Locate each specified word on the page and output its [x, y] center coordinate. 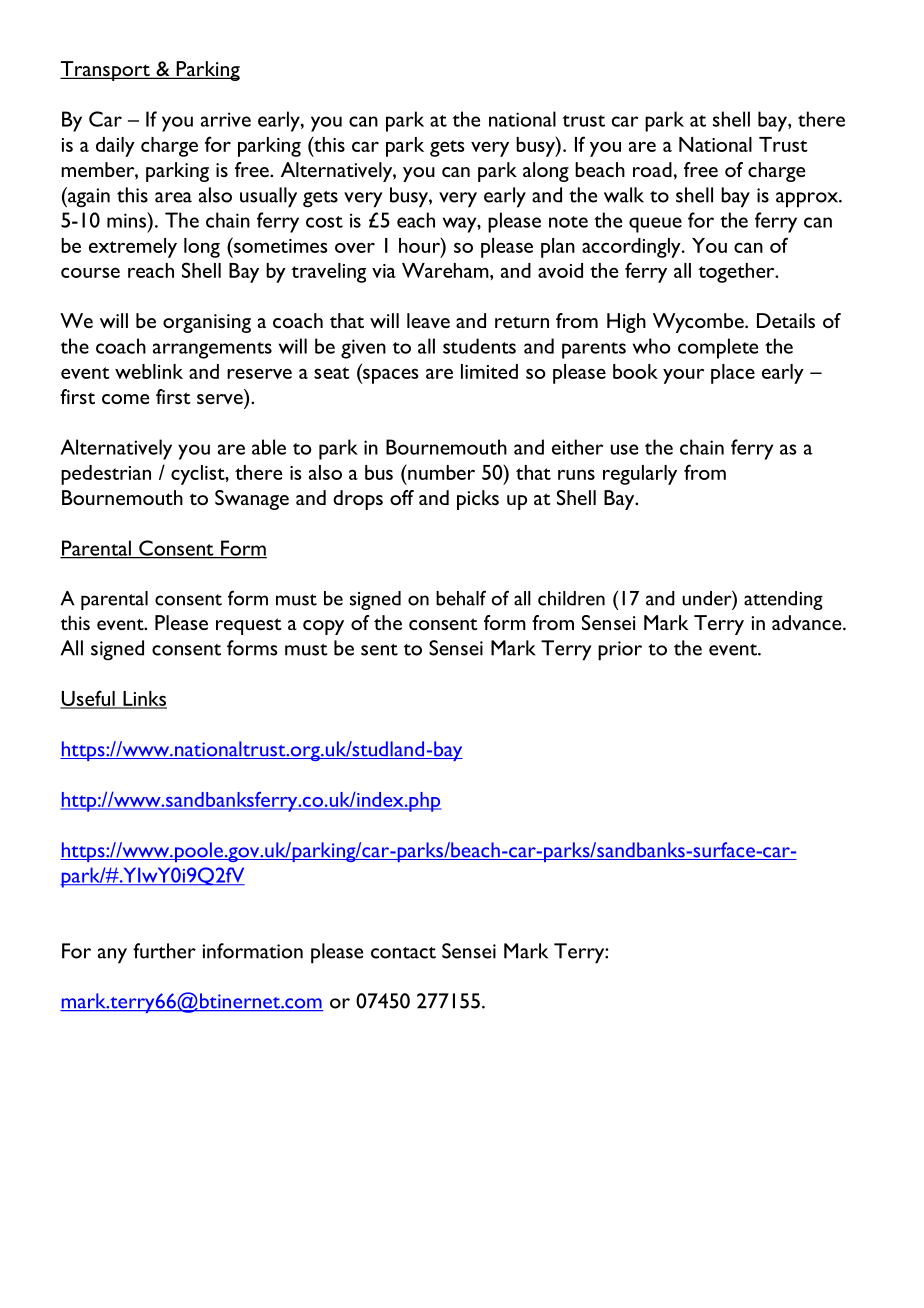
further [164, 951]
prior [620, 651]
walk [624, 195]
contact [403, 953]
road [652, 169]
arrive [226, 119]
